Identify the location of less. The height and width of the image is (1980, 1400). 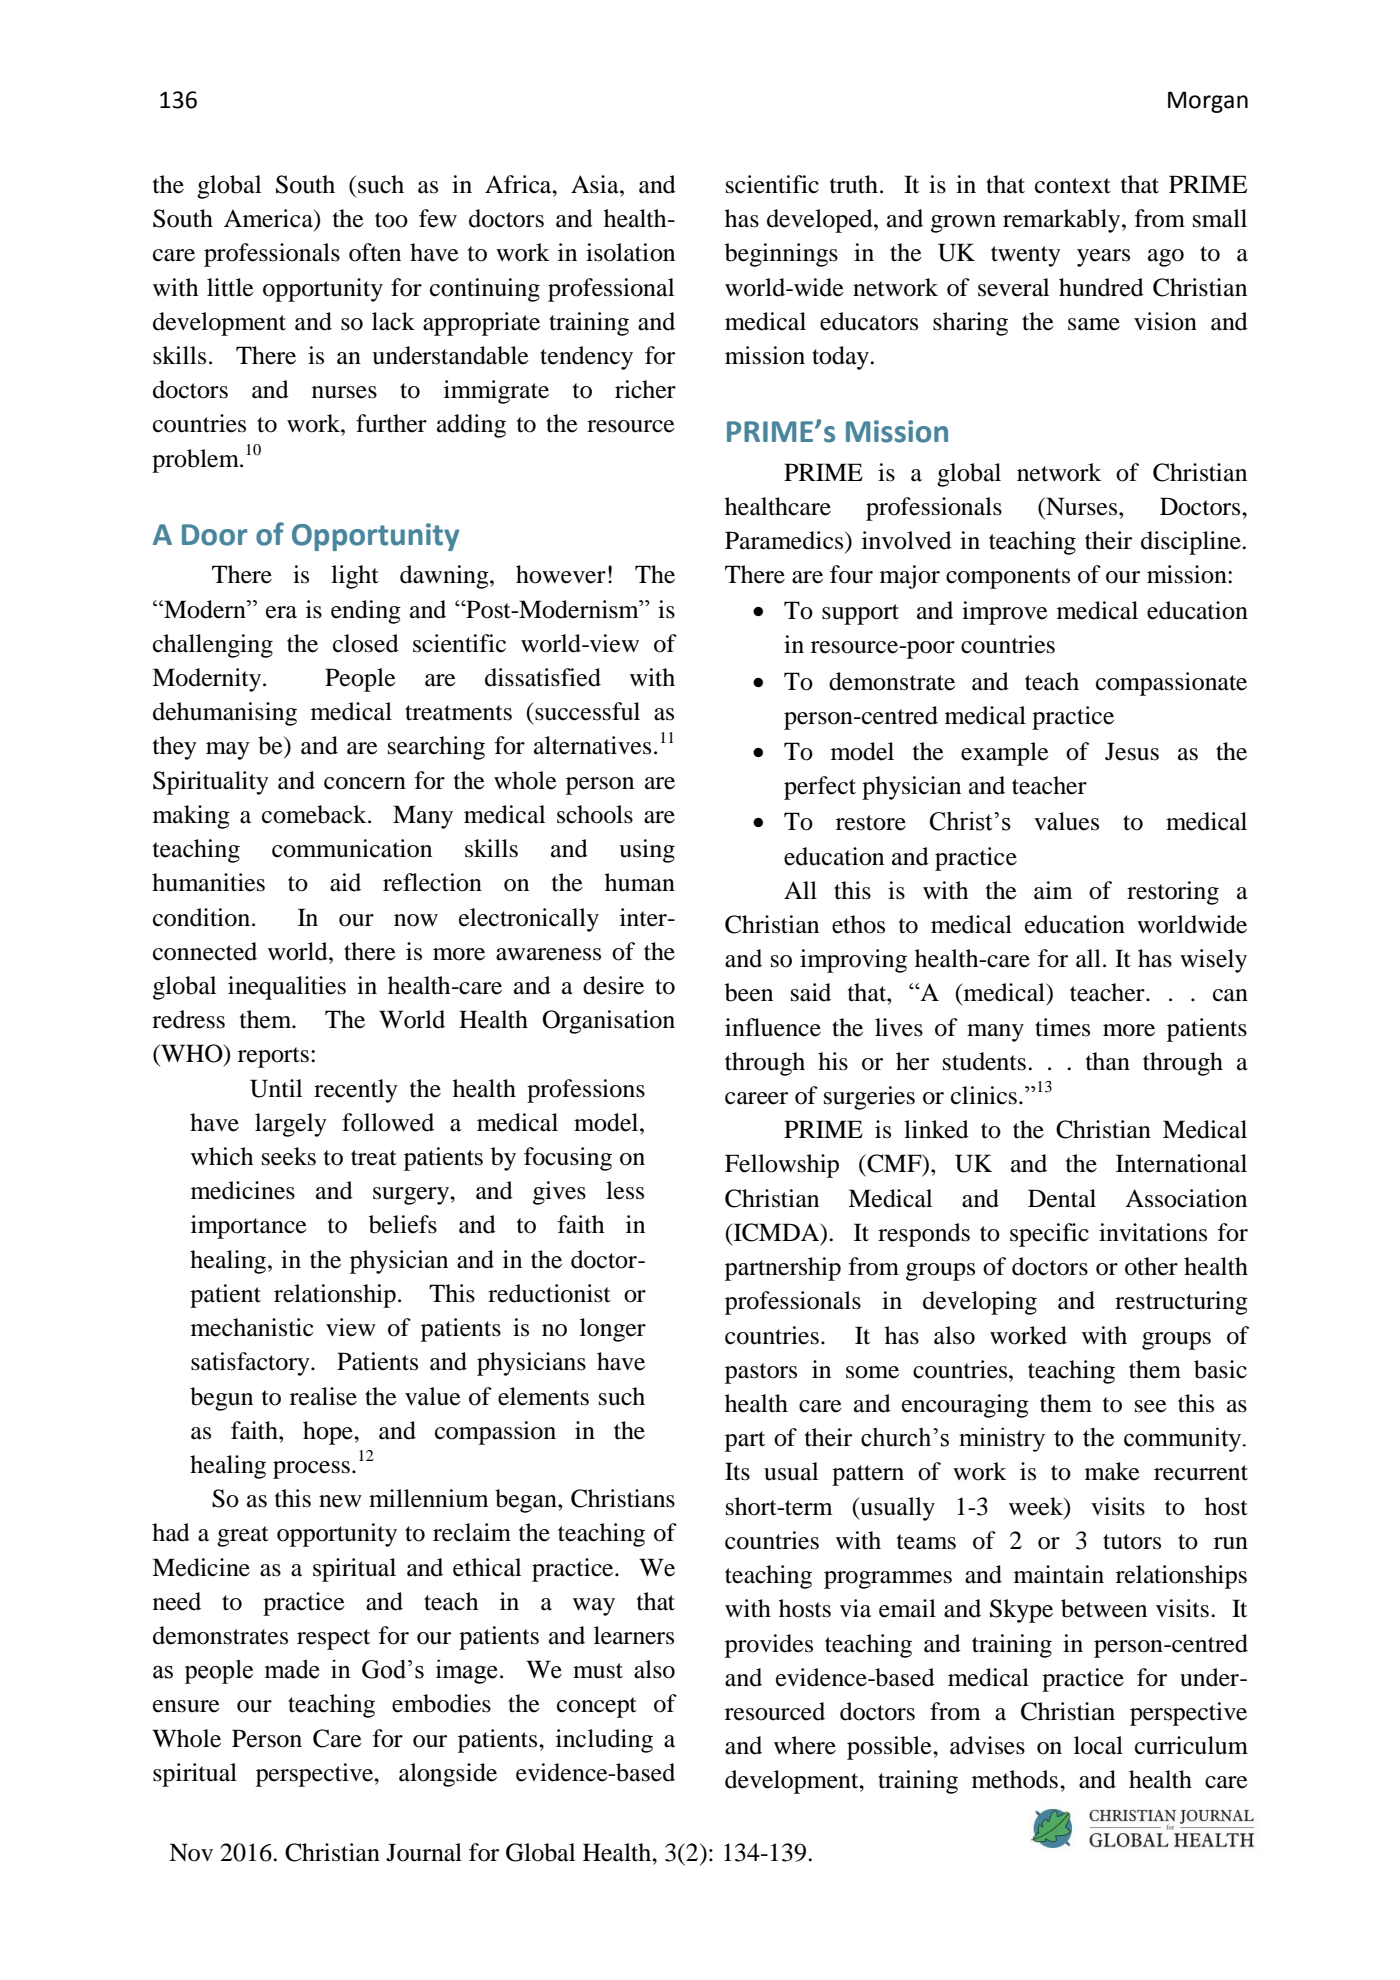
(625, 1190).
